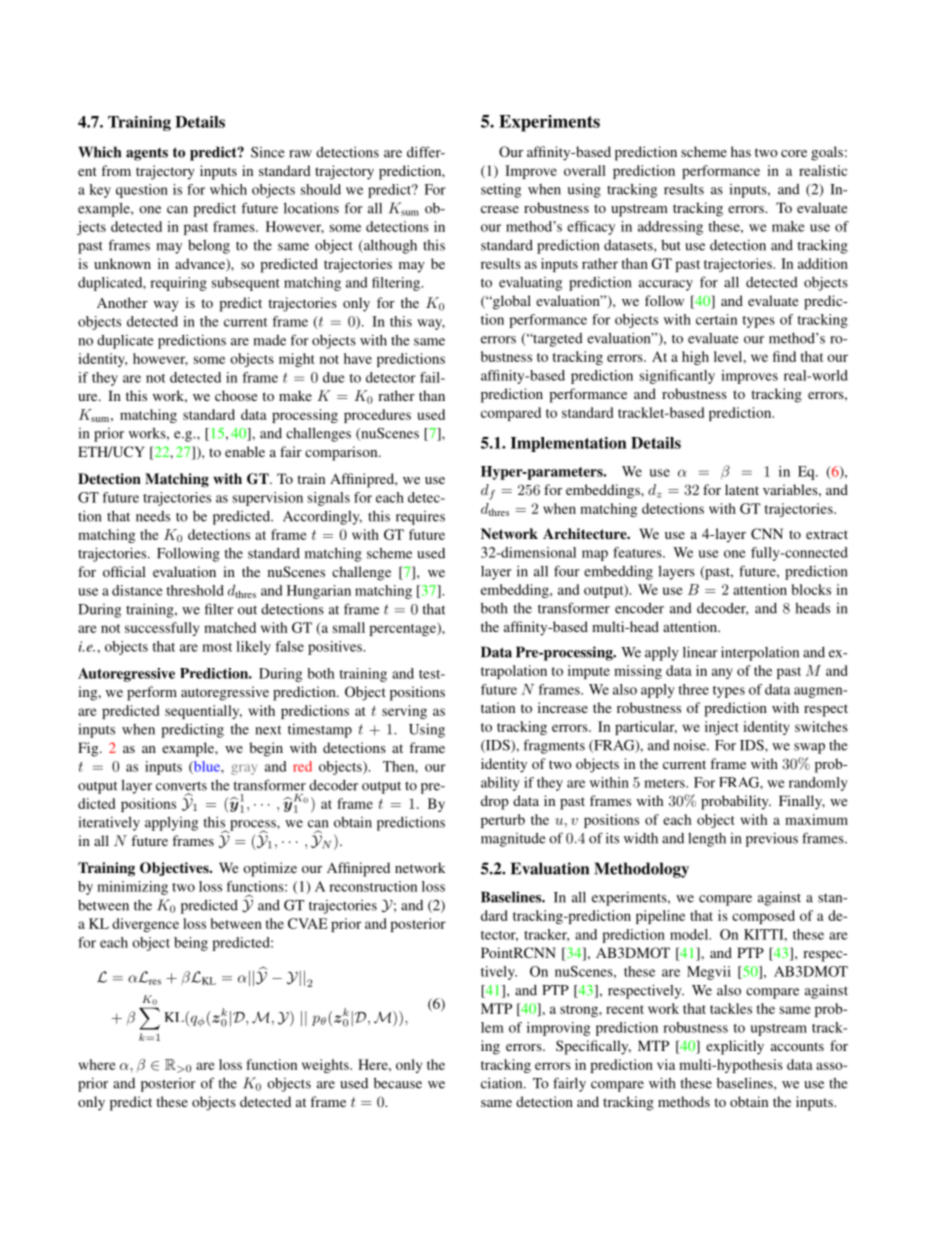 This screenshot has height=1233, width=952. Describe the element at coordinates (691, 745) in the screenshot. I see `noise` at that location.
